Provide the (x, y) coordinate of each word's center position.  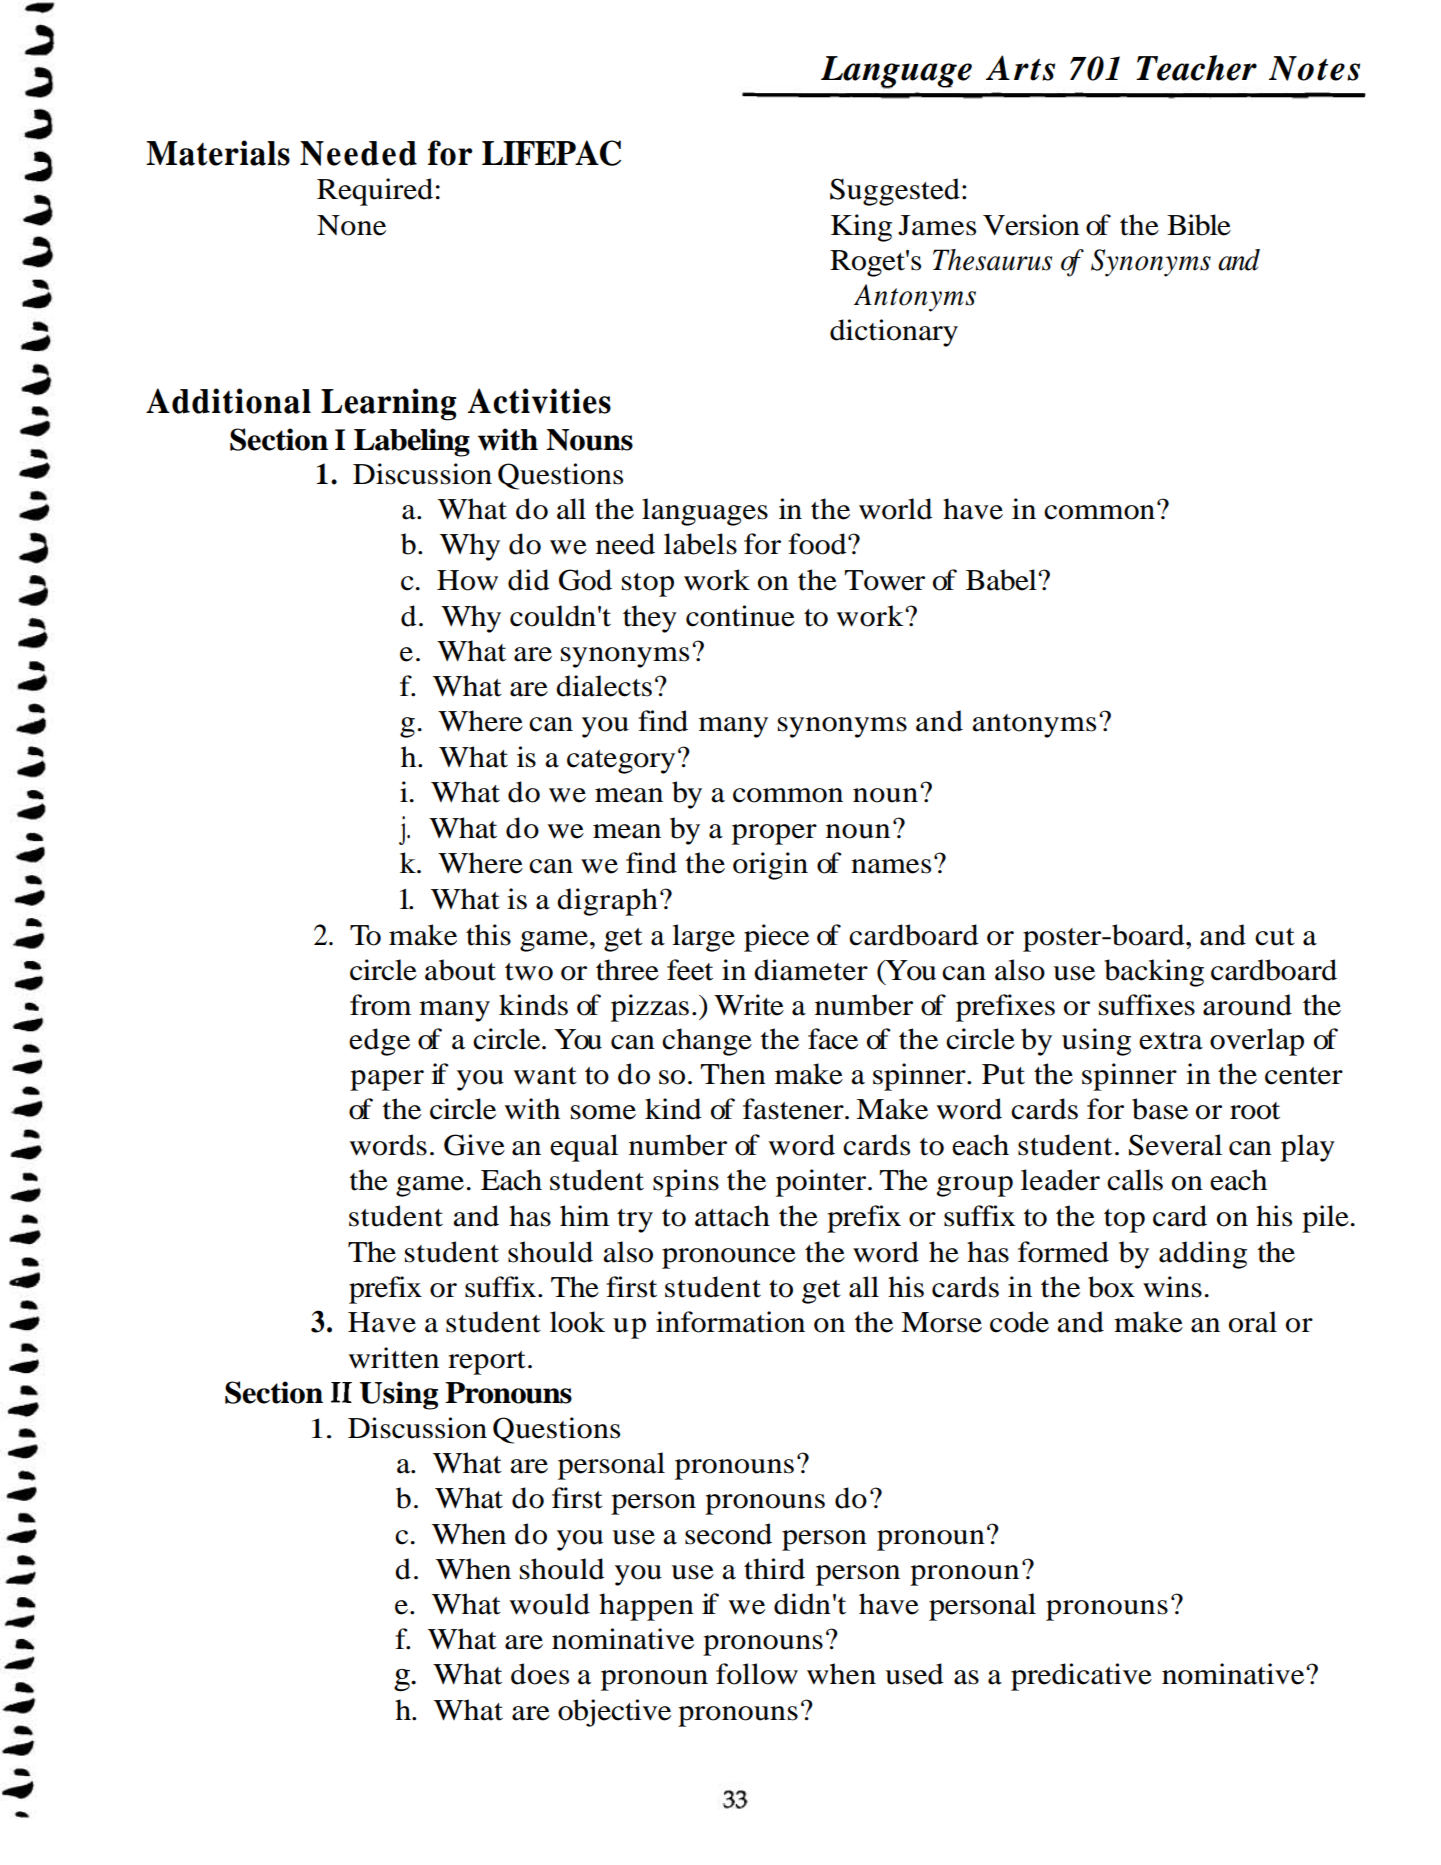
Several (1175, 1145)
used (914, 1674)
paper (387, 1080)
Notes (1314, 68)
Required (375, 192)
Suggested (895, 192)
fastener (794, 1109)
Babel (1002, 580)
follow (757, 1674)
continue (740, 616)
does (540, 1674)
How (467, 580)
